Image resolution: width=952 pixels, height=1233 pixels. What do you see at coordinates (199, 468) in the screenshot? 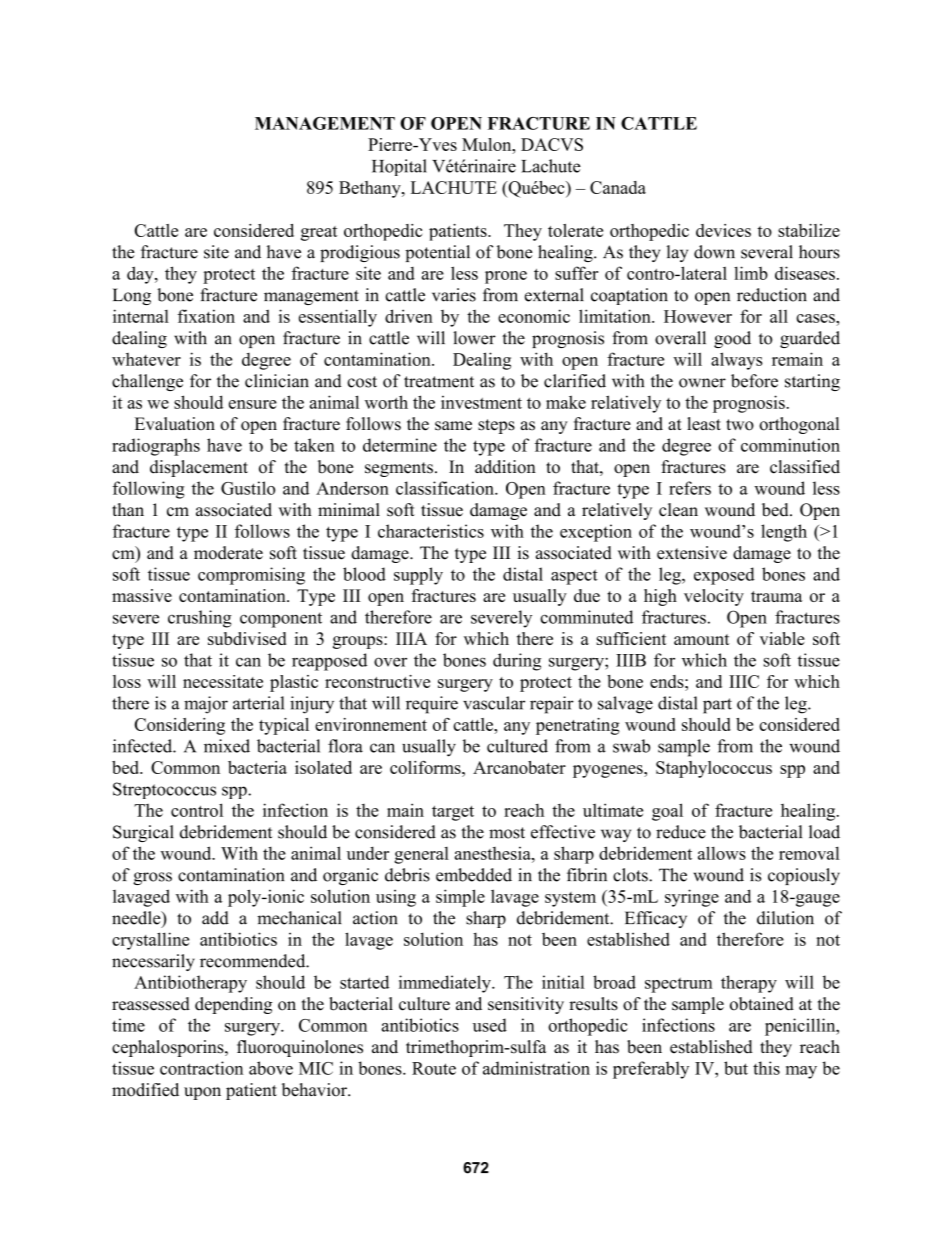
I see `displacement` at bounding box center [199, 468].
